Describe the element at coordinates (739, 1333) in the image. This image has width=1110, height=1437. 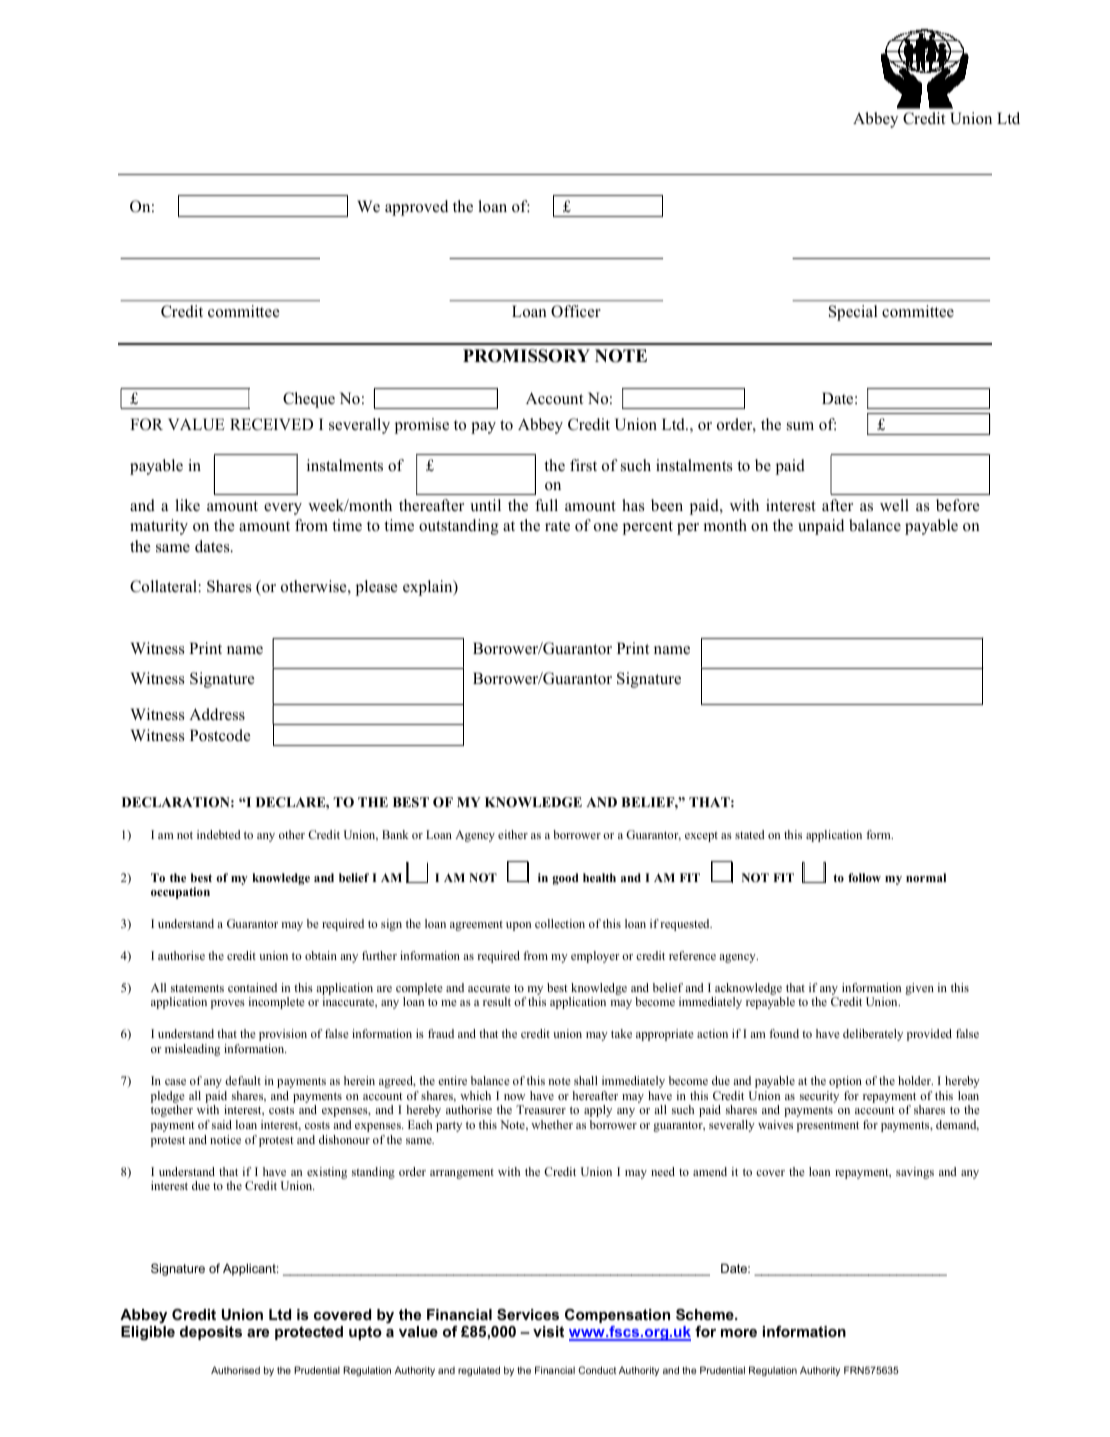
I see `more` at that location.
